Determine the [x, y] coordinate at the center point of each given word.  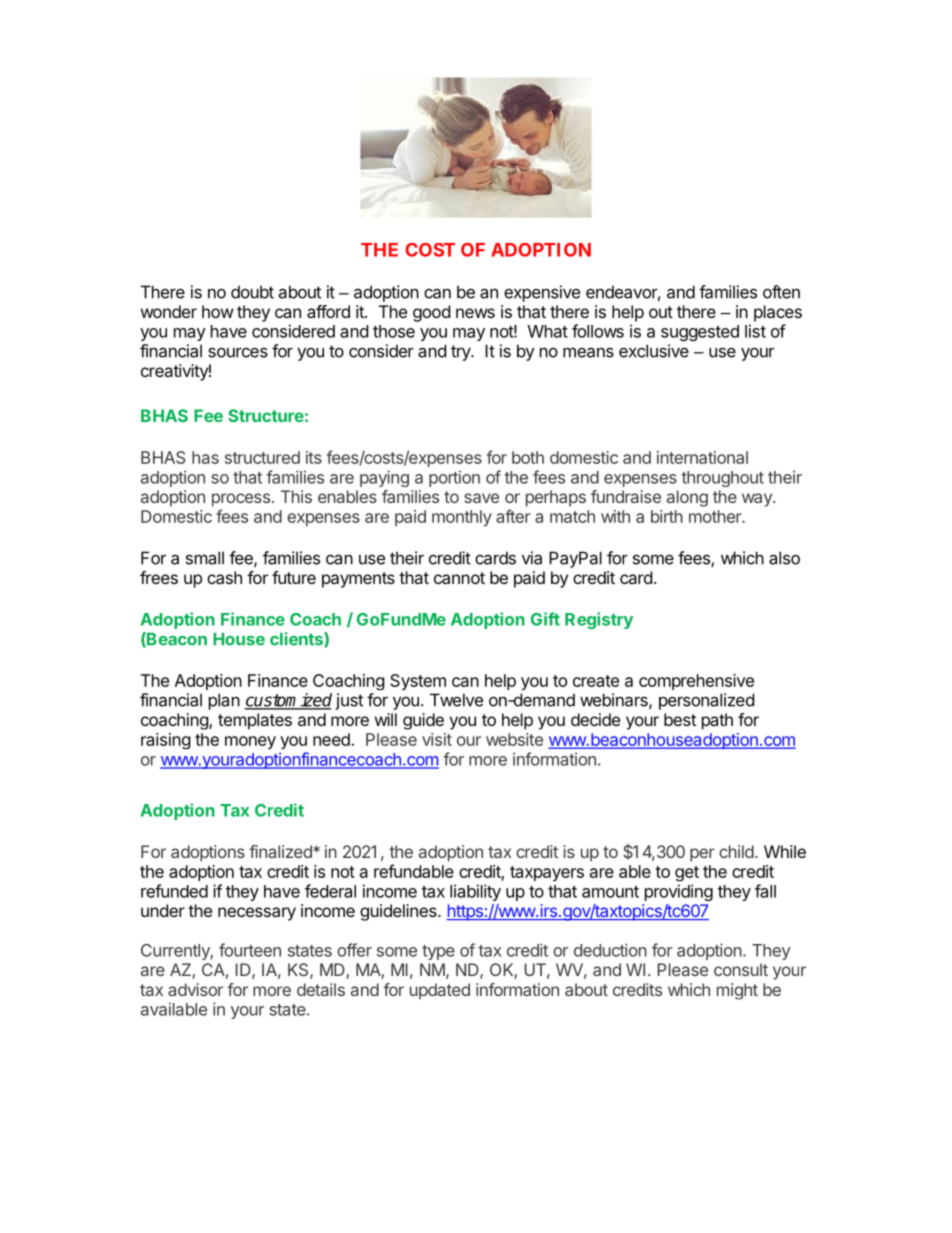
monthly [462, 518]
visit [437, 739]
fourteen [250, 950]
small [205, 558]
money [250, 742]
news [475, 313]
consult [741, 969]
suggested [700, 333]
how [218, 311]
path [717, 721]
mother [716, 516]
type [438, 952]
